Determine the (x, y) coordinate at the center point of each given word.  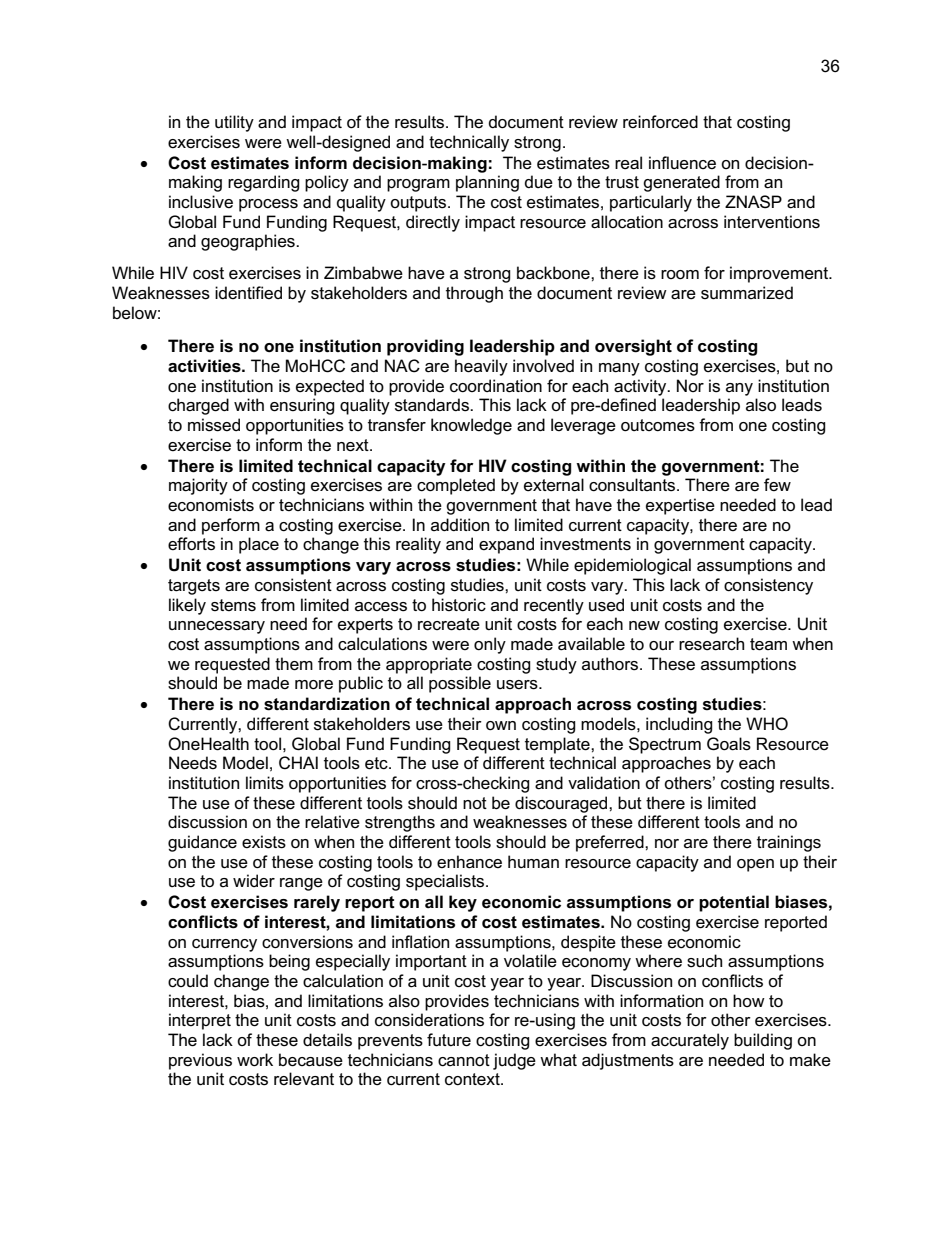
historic (459, 605)
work (255, 1060)
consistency (768, 586)
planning (487, 183)
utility (234, 123)
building (763, 1041)
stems (233, 605)
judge (514, 1061)
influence (682, 163)
